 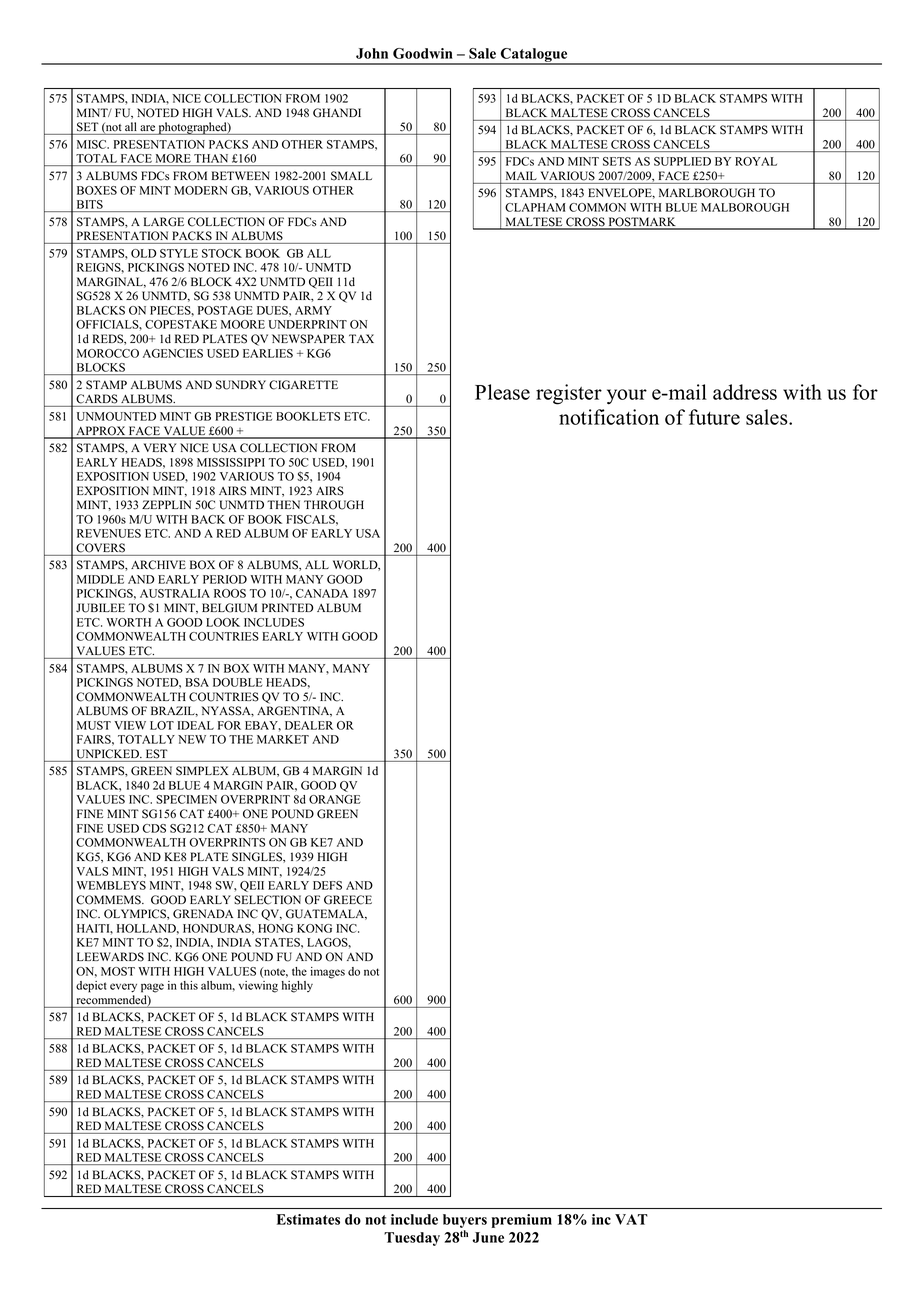 I want to click on John, so click(x=372, y=53).
